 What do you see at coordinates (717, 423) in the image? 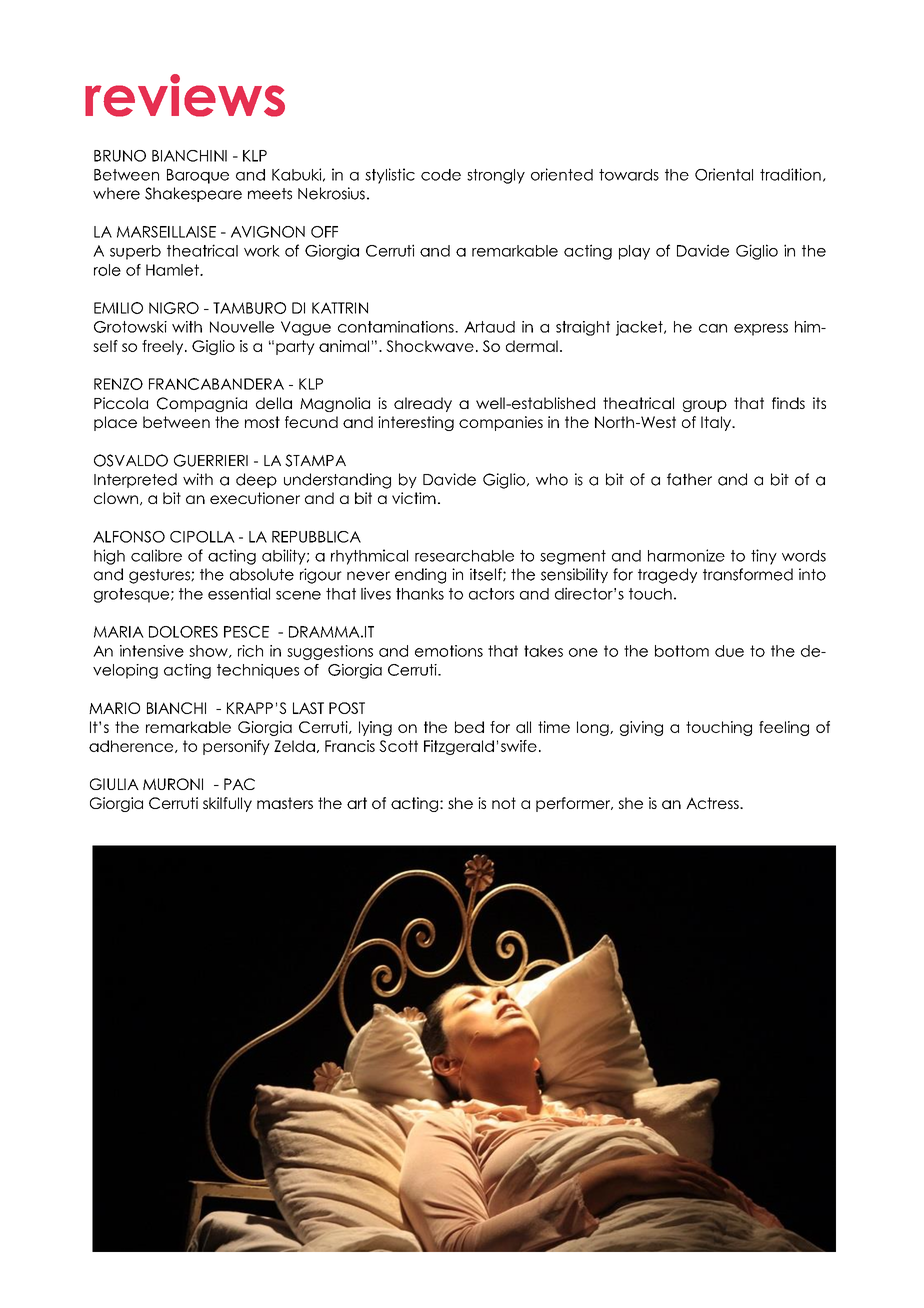
I see `Italy` at bounding box center [717, 423].
